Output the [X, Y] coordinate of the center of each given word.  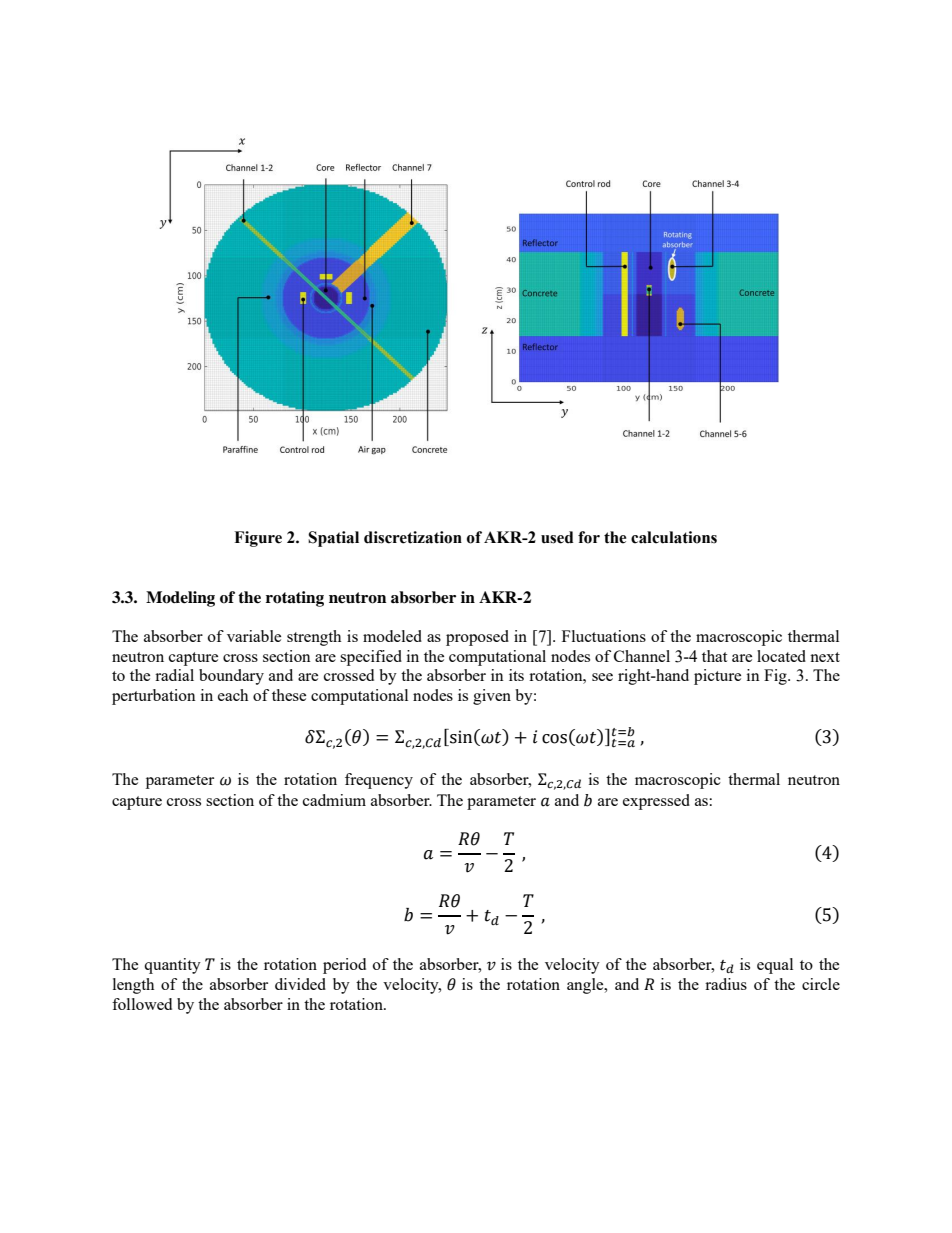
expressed [656, 802]
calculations [674, 537]
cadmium [334, 800]
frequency [379, 781]
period [344, 966]
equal [775, 966]
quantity [172, 966]
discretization [413, 537]
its [516, 675]
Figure [258, 539]
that [714, 656]
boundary [231, 677]
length [133, 986]
